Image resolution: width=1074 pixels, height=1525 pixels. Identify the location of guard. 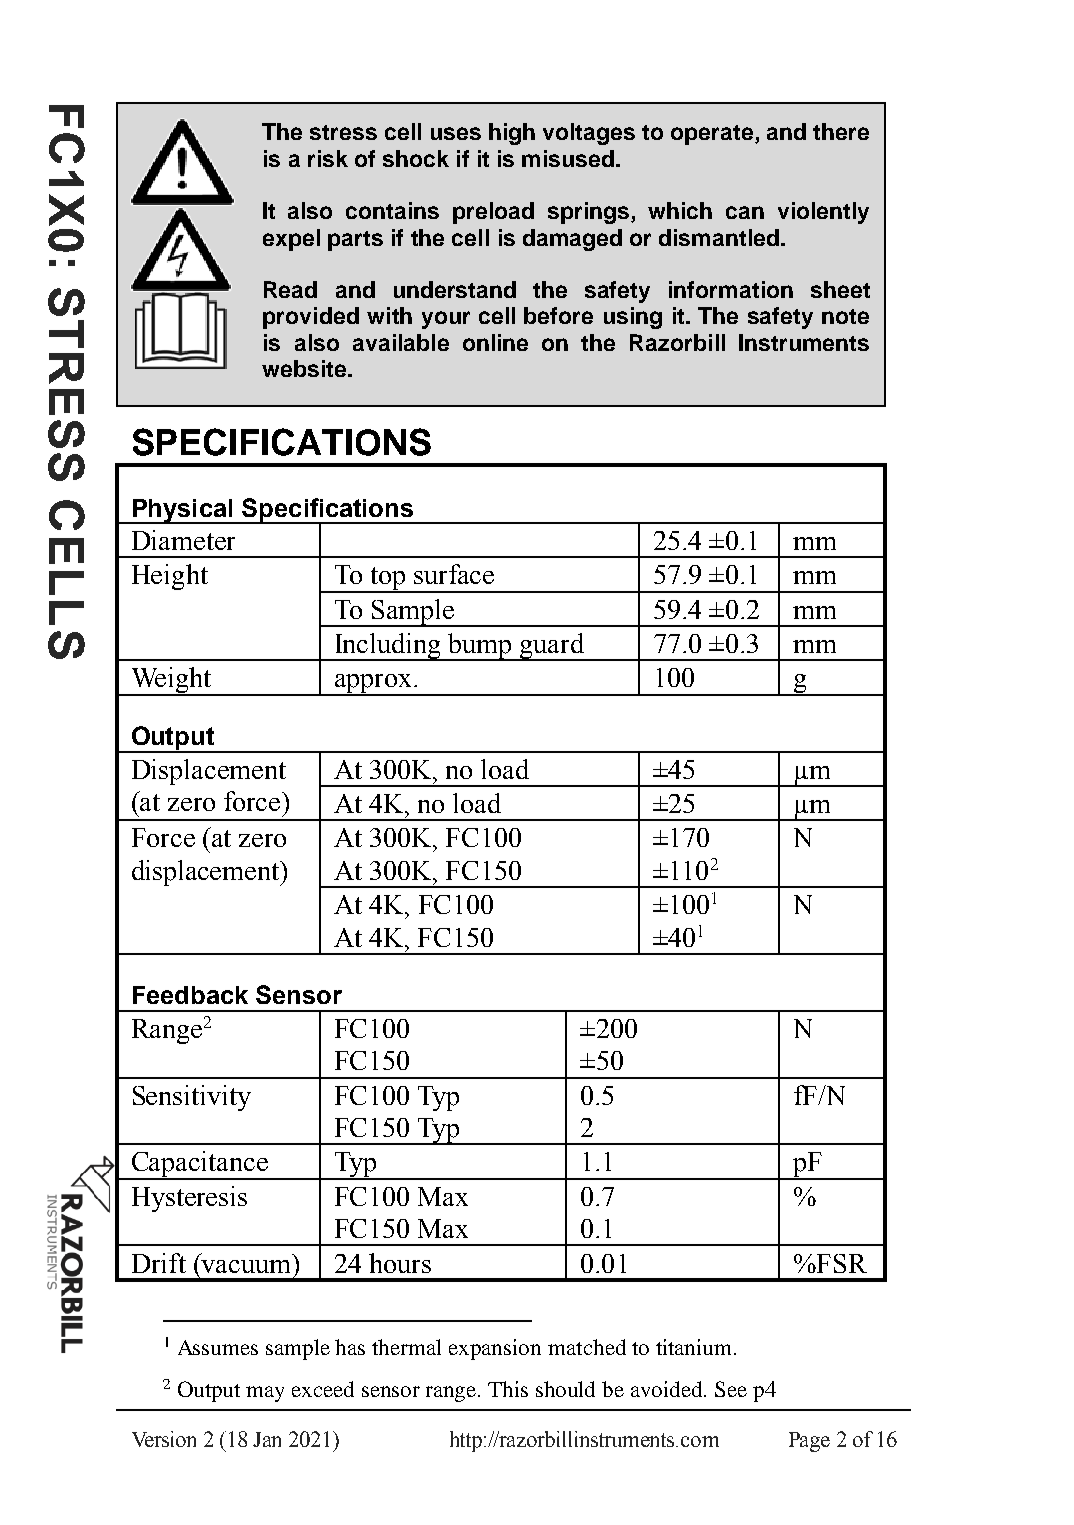
(552, 647).
